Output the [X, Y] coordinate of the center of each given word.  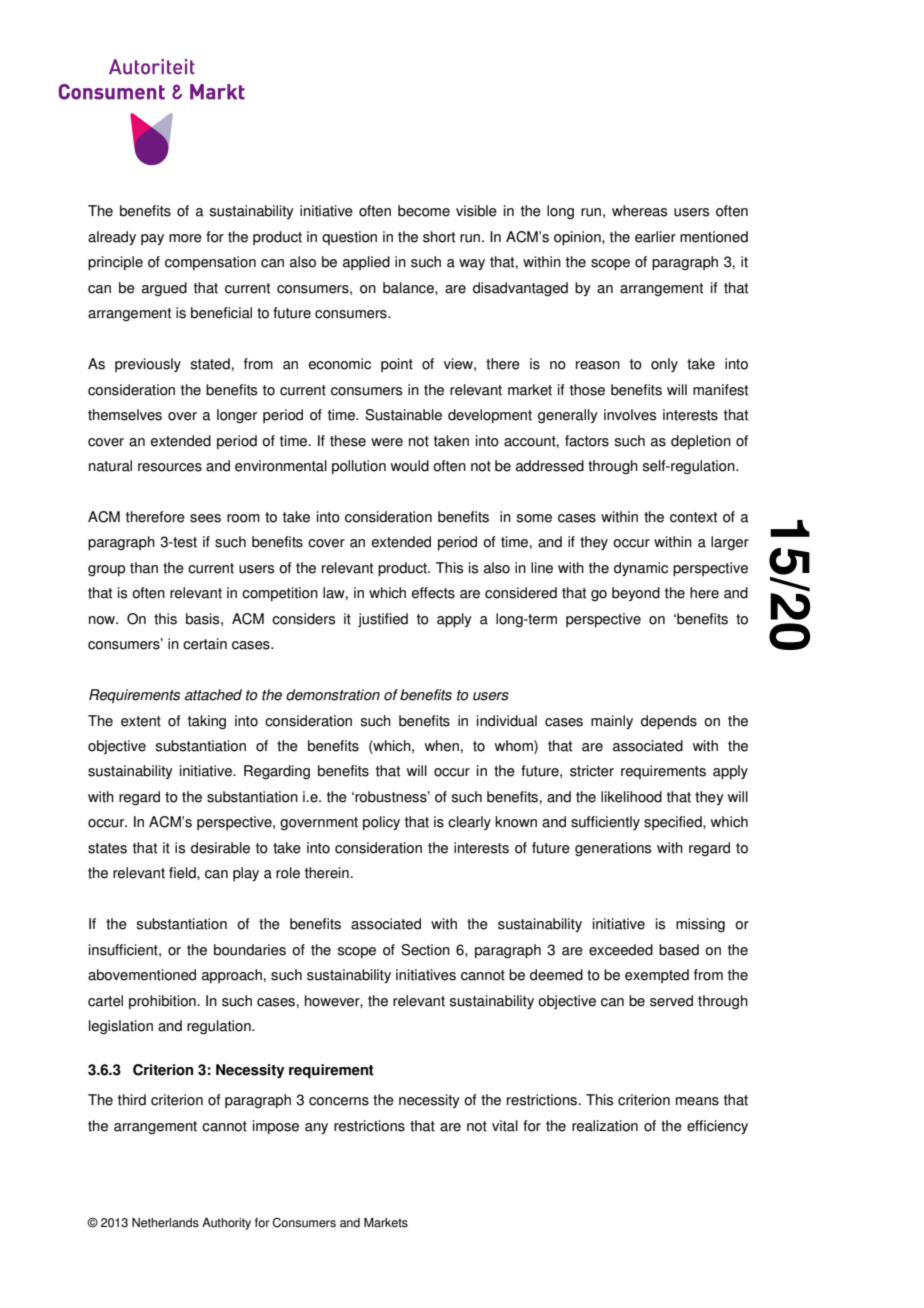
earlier [655, 237]
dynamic [641, 569]
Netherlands [165, 1223]
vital [505, 1126]
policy [381, 823]
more [185, 238]
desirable [220, 848]
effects [433, 593]
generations [613, 849]
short [439, 237]
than [144, 568]
